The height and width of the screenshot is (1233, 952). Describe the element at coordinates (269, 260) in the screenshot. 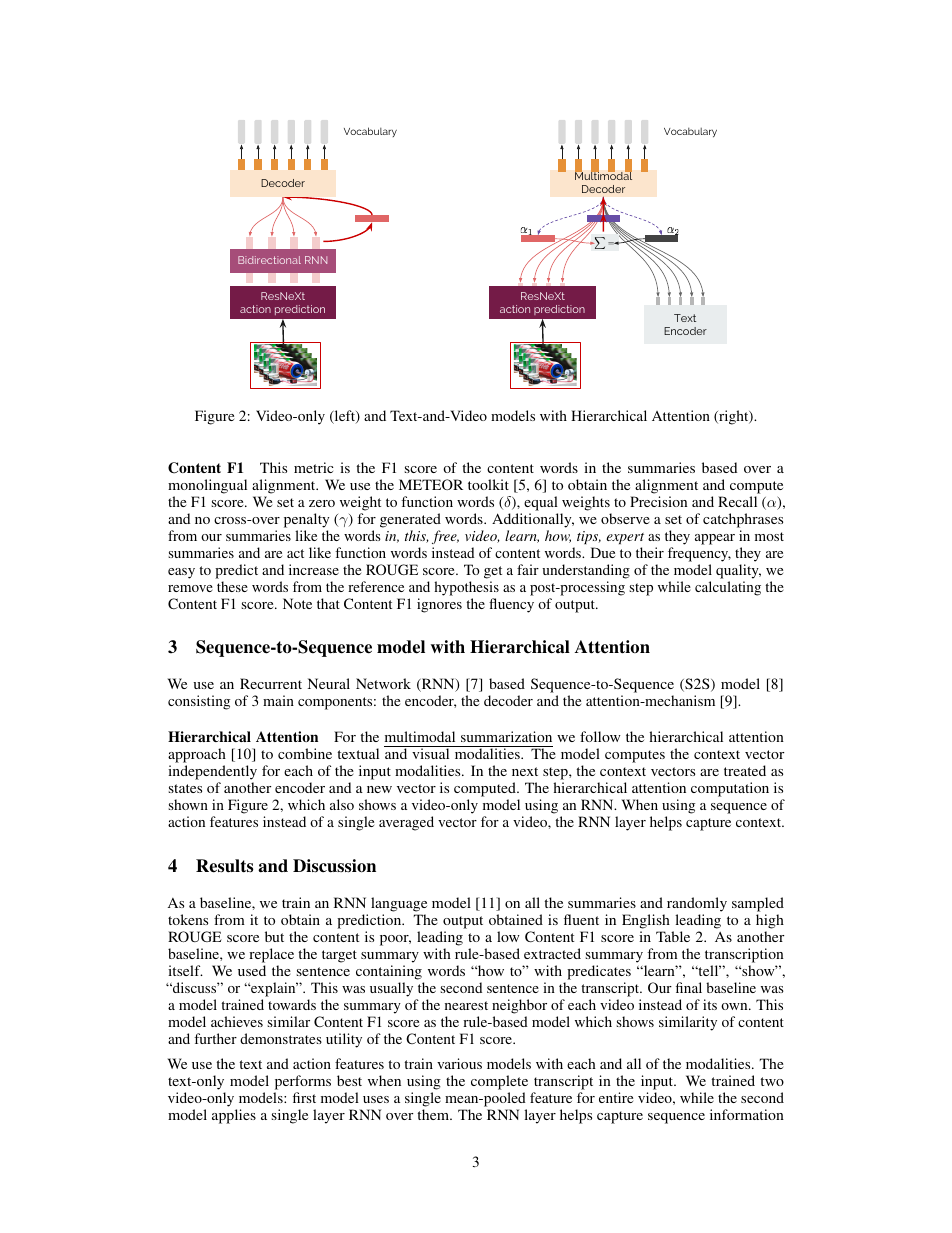

I see `Bidirectional` at that location.
